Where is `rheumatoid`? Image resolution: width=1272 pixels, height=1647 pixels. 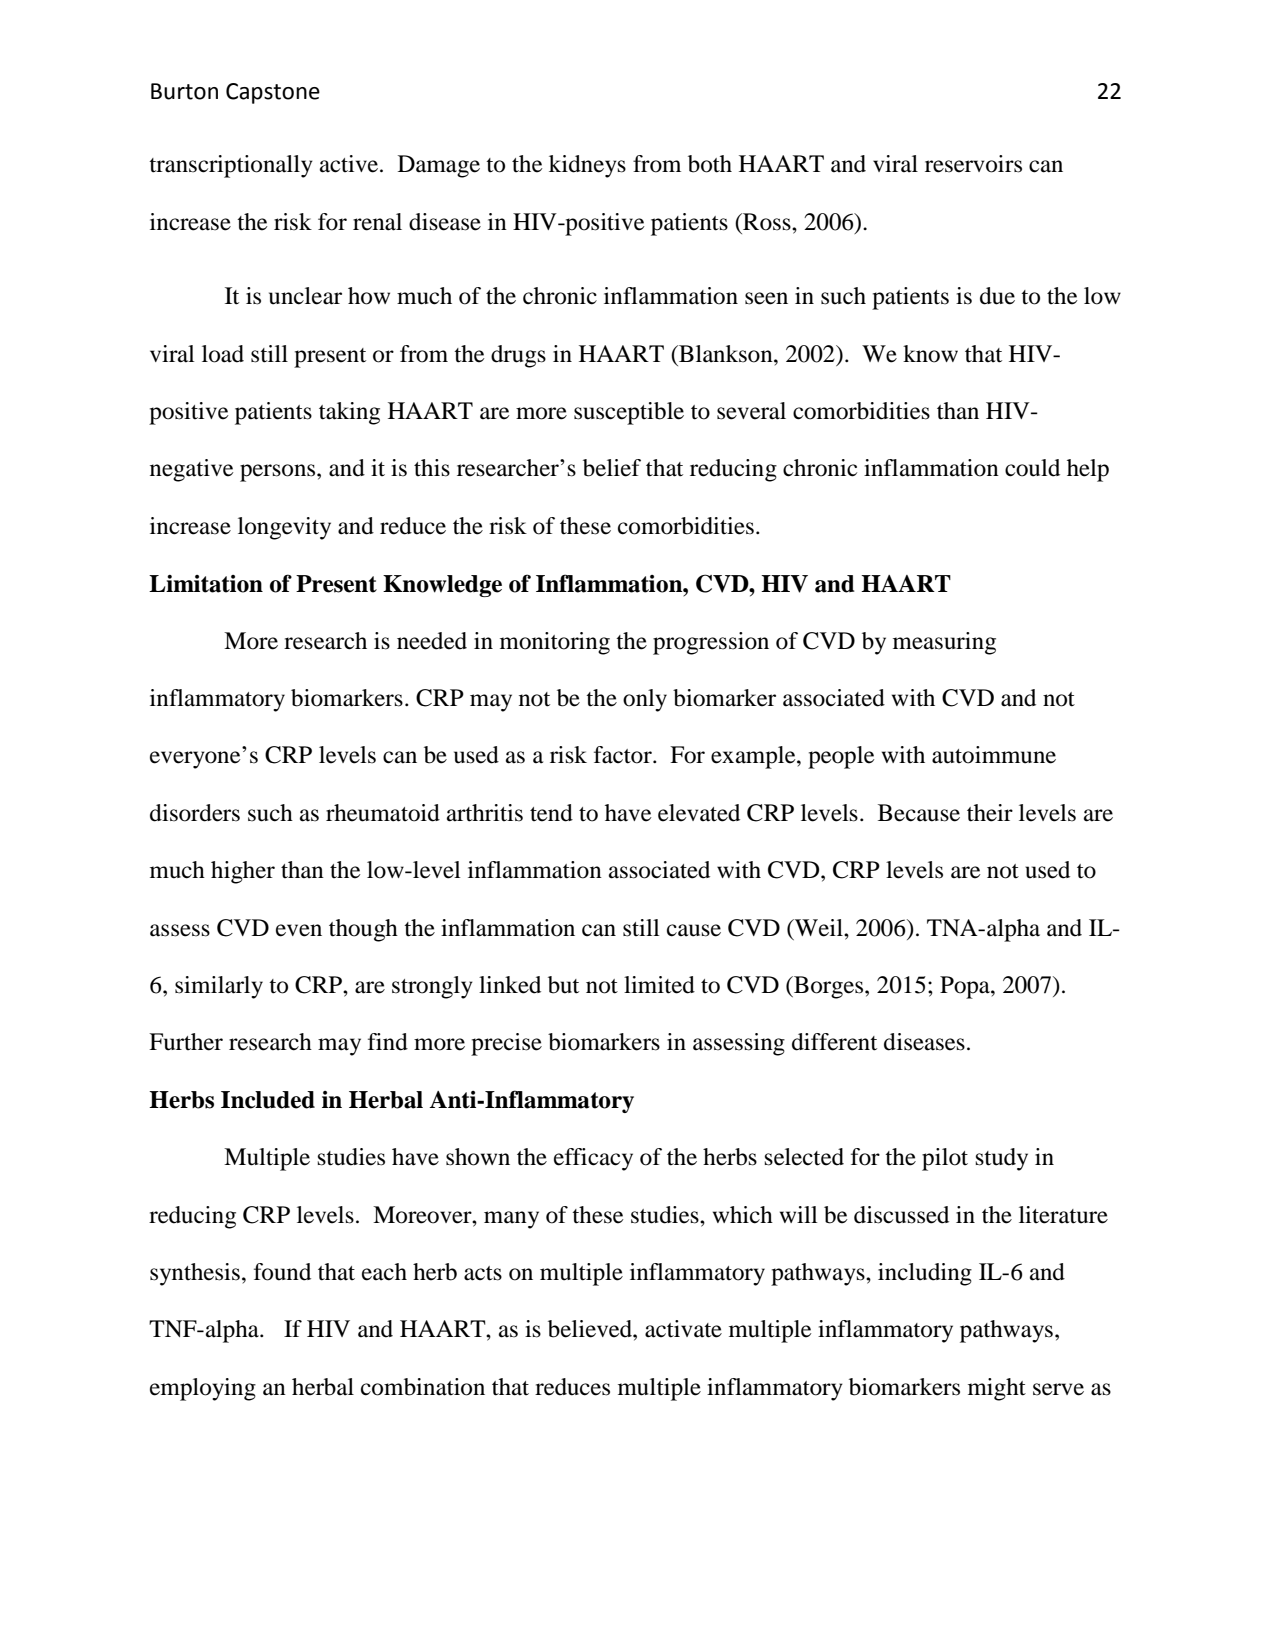 rheumatoid is located at coordinates (383, 813).
